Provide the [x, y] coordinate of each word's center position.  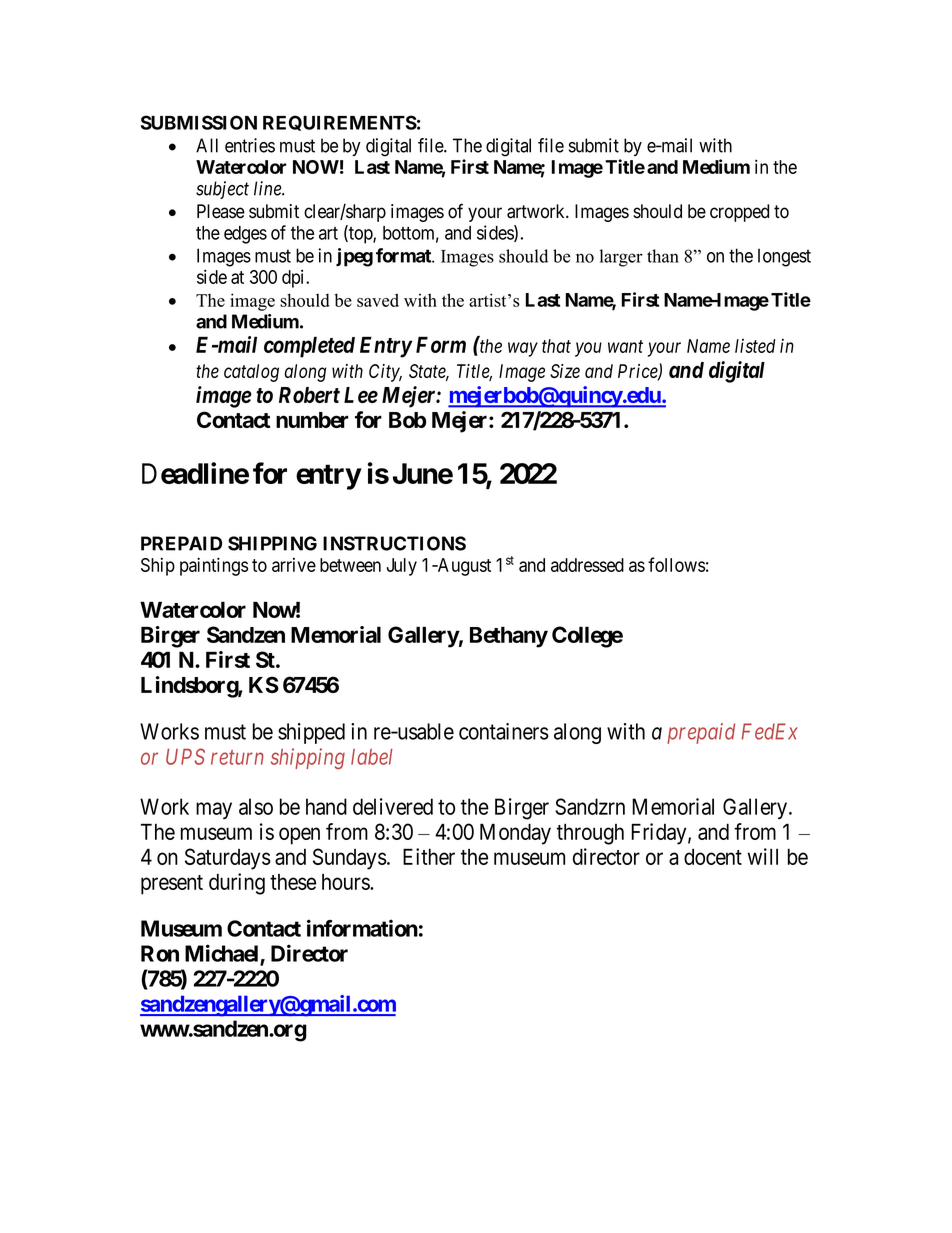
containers [504, 731]
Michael [223, 954]
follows [676, 564]
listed [755, 346]
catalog [251, 373]
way [523, 349]
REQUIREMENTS [340, 123]
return [237, 757]
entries [250, 145]
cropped [739, 213]
